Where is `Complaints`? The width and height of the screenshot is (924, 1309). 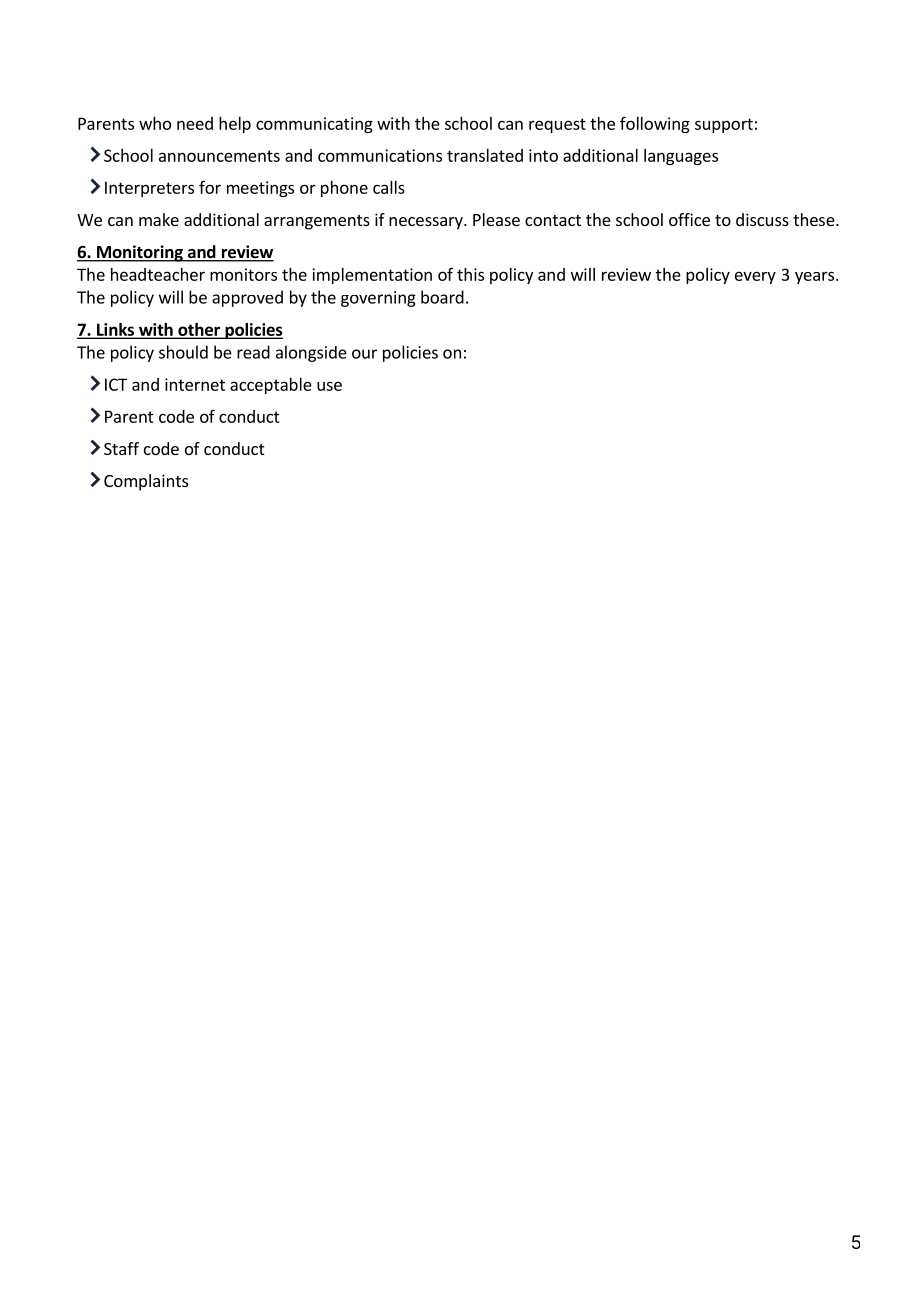 Complaints is located at coordinates (146, 482).
